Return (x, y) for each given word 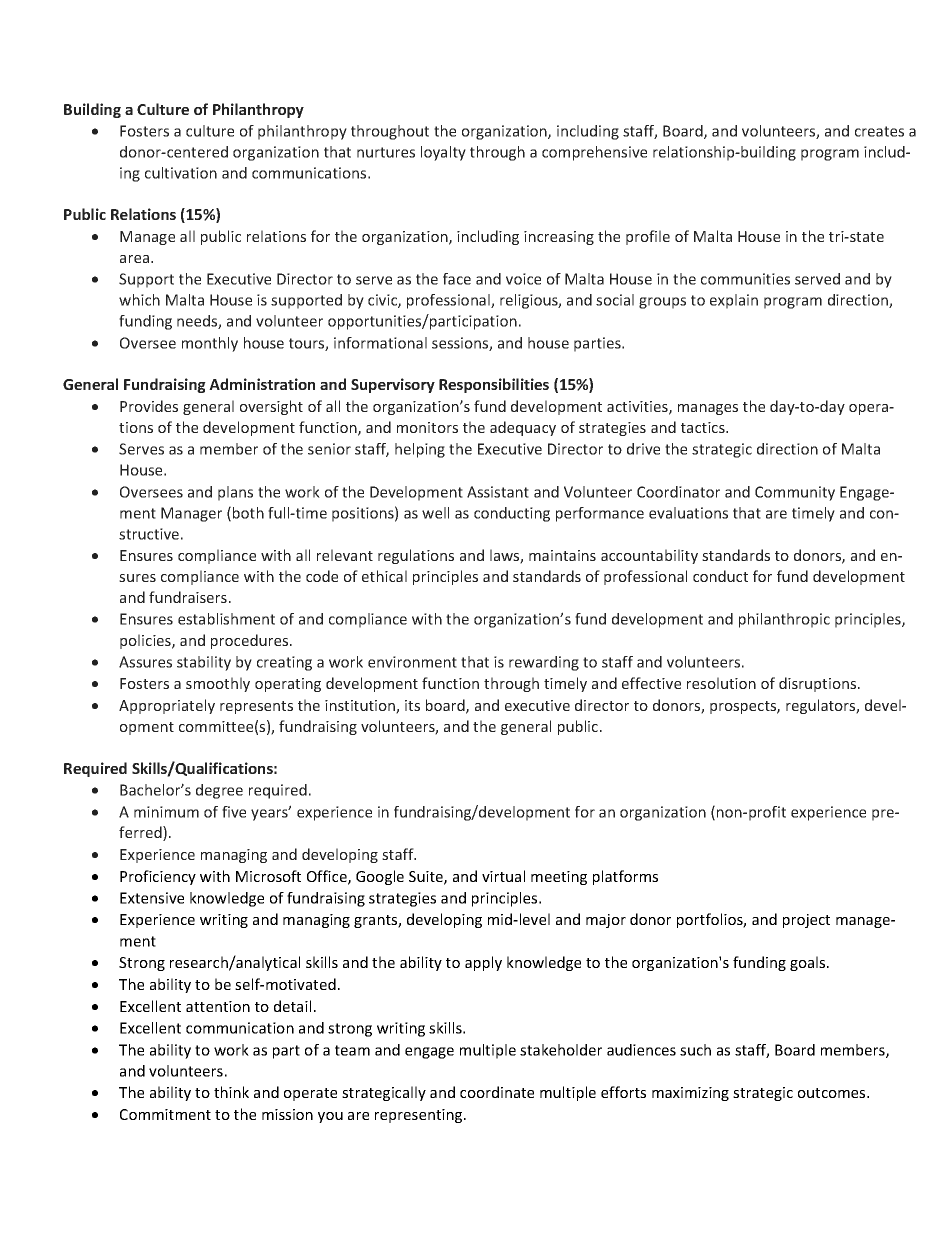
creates (879, 131)
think (231, 1092)
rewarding (544, 663)
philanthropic (784, 620)
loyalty (443, 153)
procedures (251, 641)
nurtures (386, 152)
